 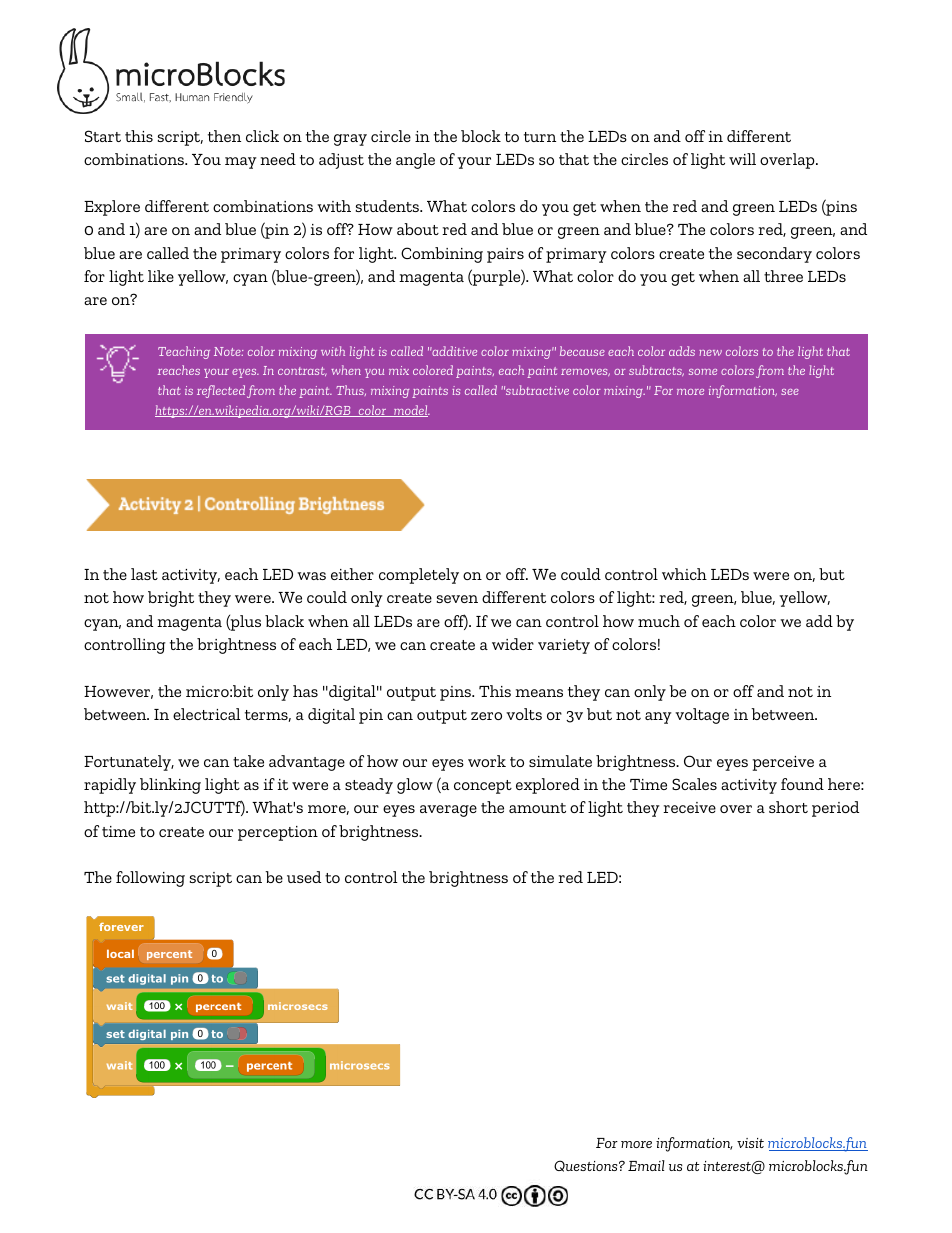 I want to click on angle, so click(x=415, y=161).
